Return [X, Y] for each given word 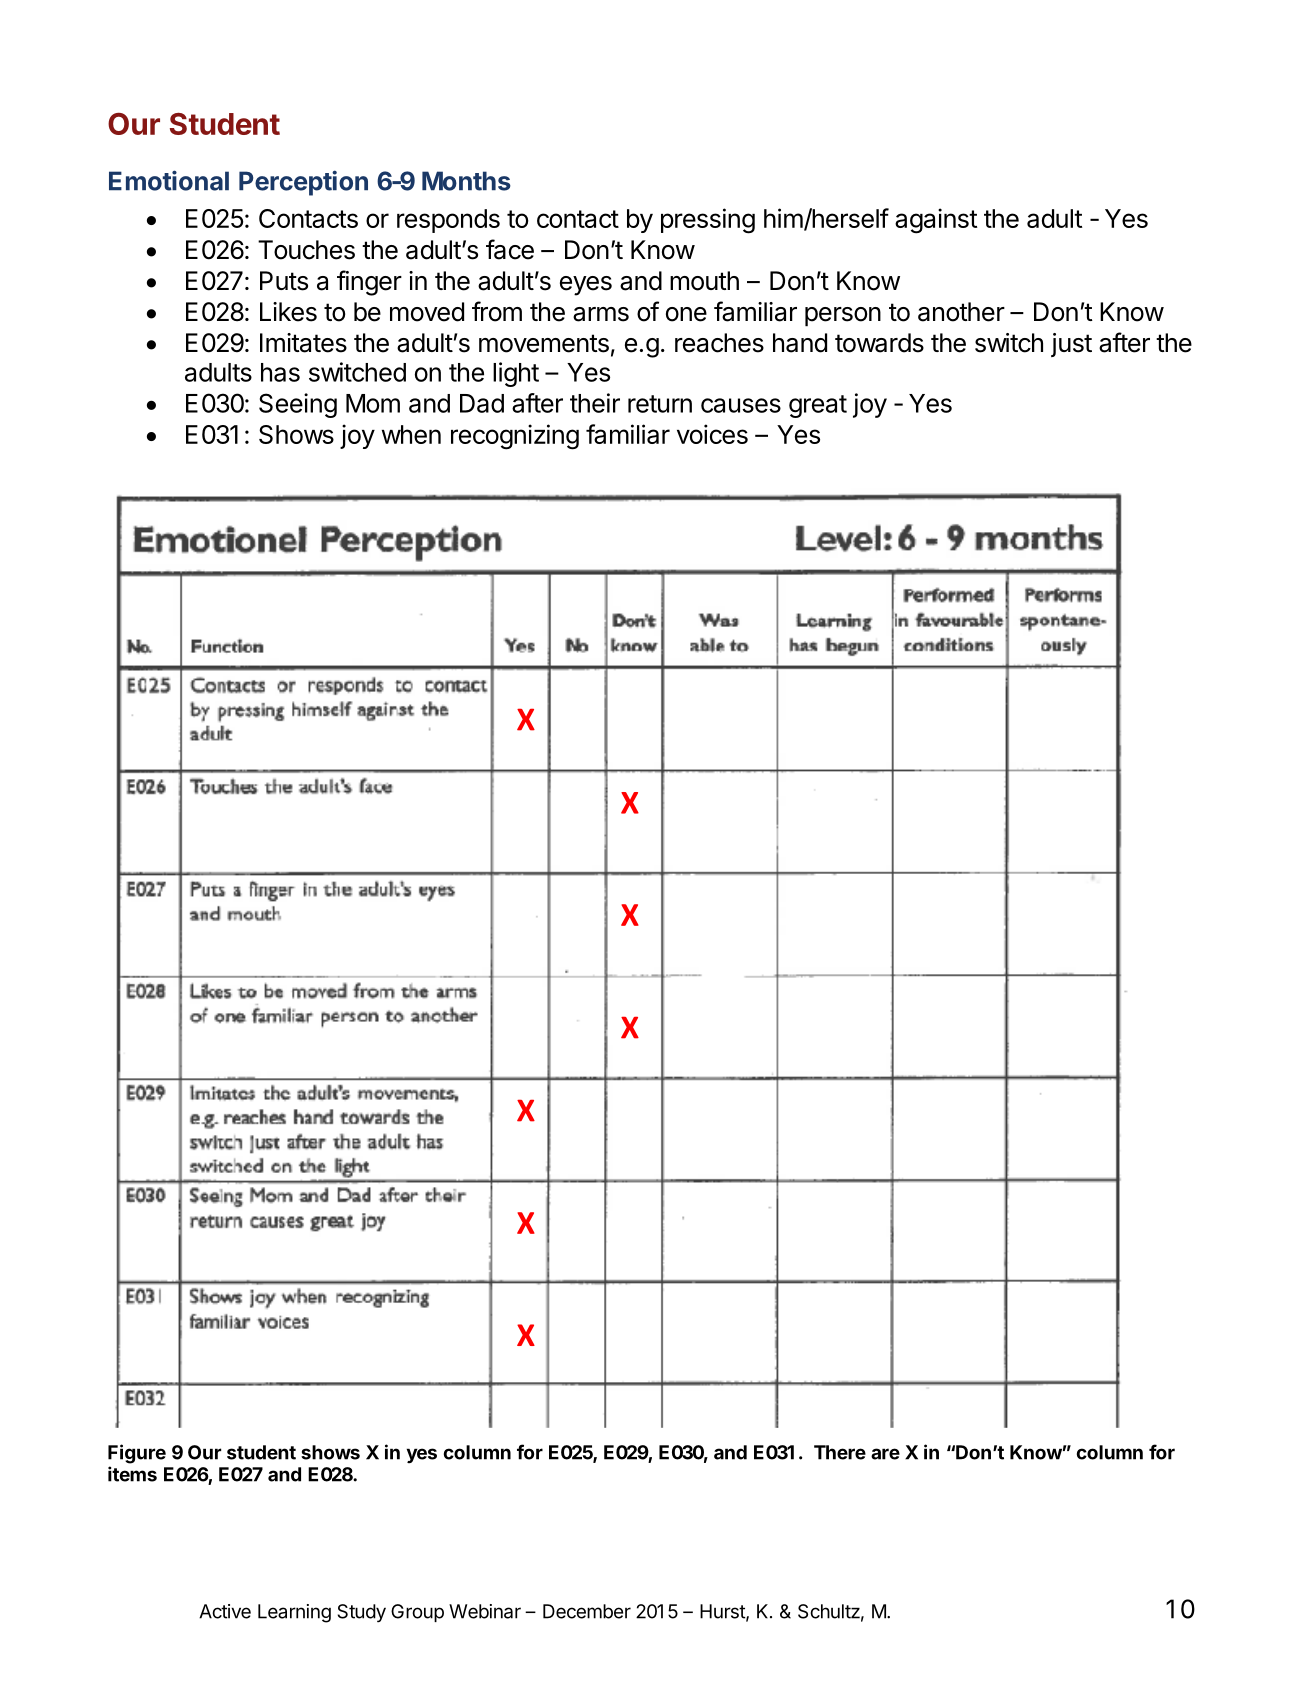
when [411, 434]
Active [225, 1611]
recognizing [515, 437]
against [936, 221]
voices [712, 434]
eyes [586, 286]
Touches [306, 250]
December [587, 1611]
